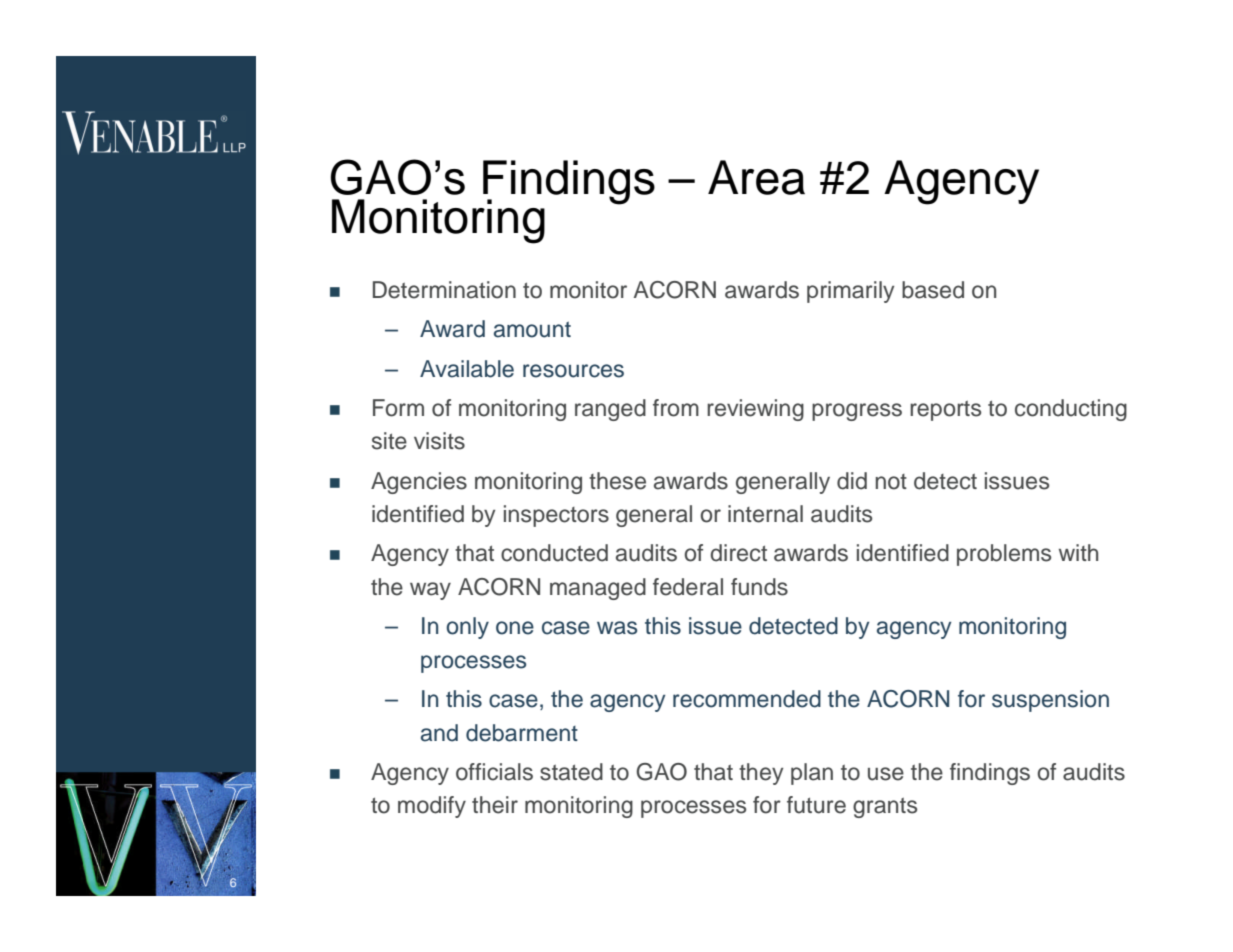  I want to click on not, so click(891, 482).
